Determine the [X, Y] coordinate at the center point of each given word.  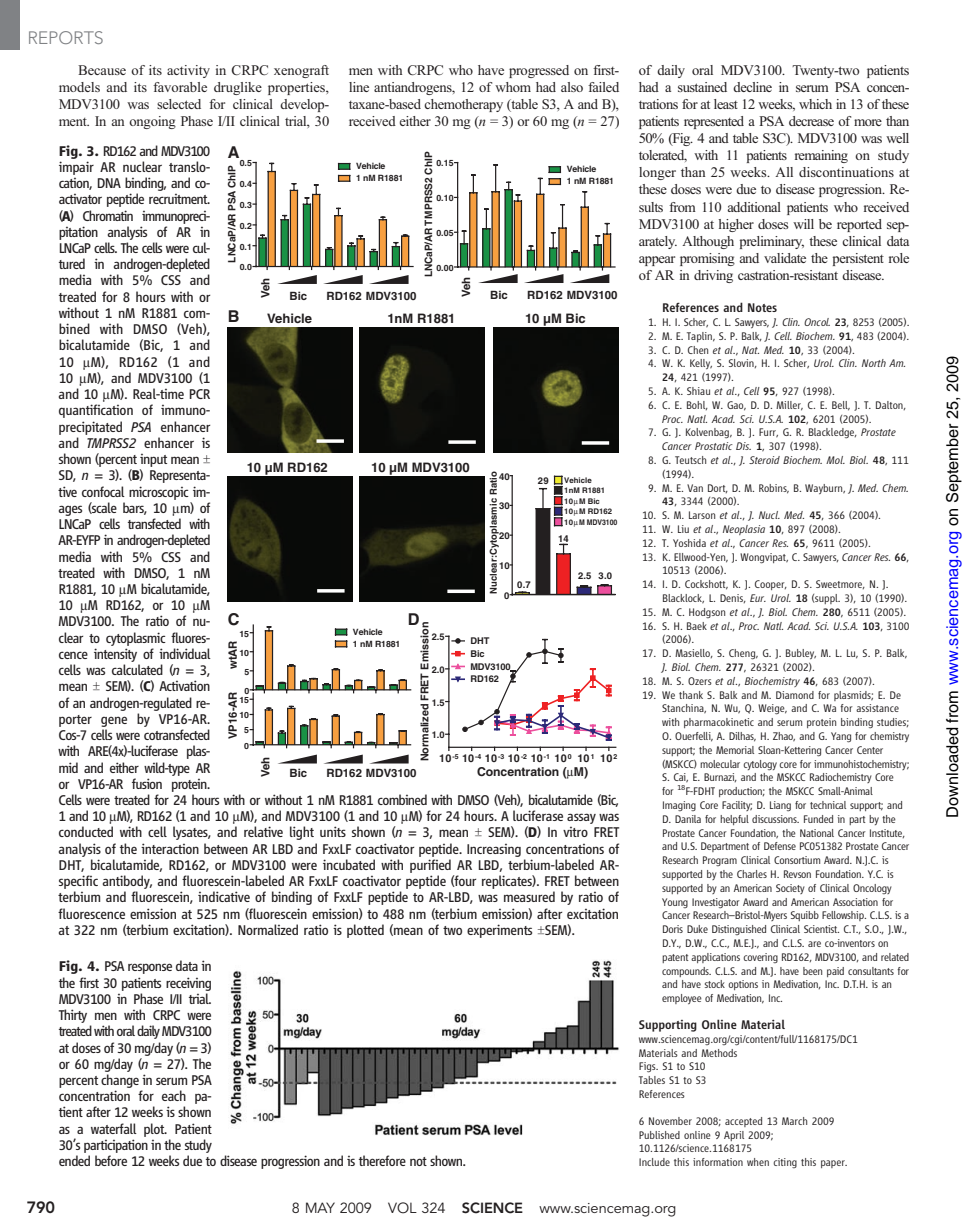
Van [695, 488]
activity [188, 71]
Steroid [764, 460]
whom [513, 87]
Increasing [494, 850]
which [815, 104]
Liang [780, 806]
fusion [147, 783]
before [111, 1160]
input [153, 460]
